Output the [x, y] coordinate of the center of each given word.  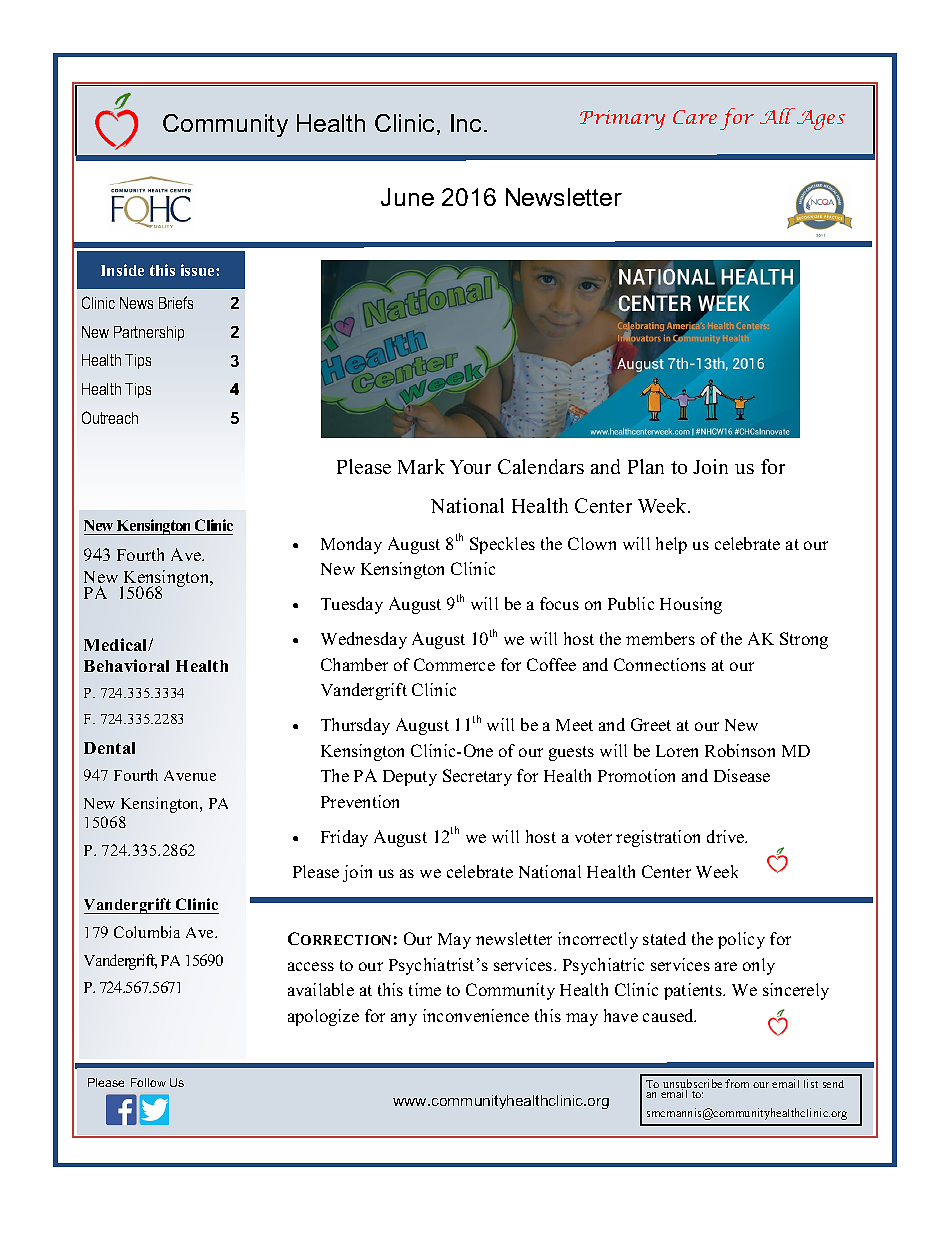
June [407, 197]
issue [199, 270]
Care [695, 117]
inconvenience [476, 1015]
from [737, 1083]
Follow [148, 1082]
